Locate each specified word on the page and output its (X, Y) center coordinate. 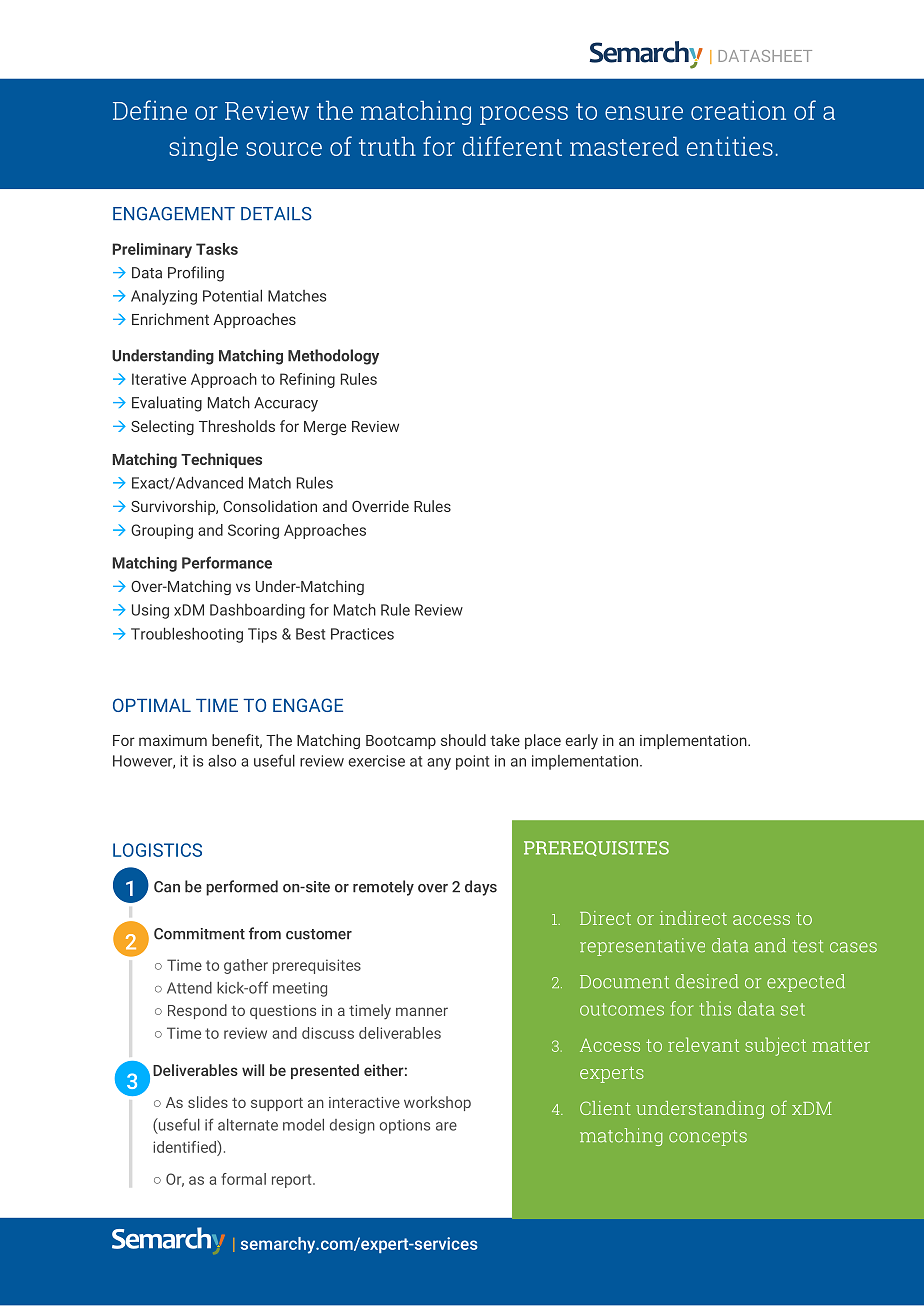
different (512, 146)
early (582, 742)
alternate (248, 1125)
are (446, 1126)
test (807, 946)
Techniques (221, 460)
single (203, 148)
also (222, 761)
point (472, 762)
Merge (325, 428)
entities (730, 146)
